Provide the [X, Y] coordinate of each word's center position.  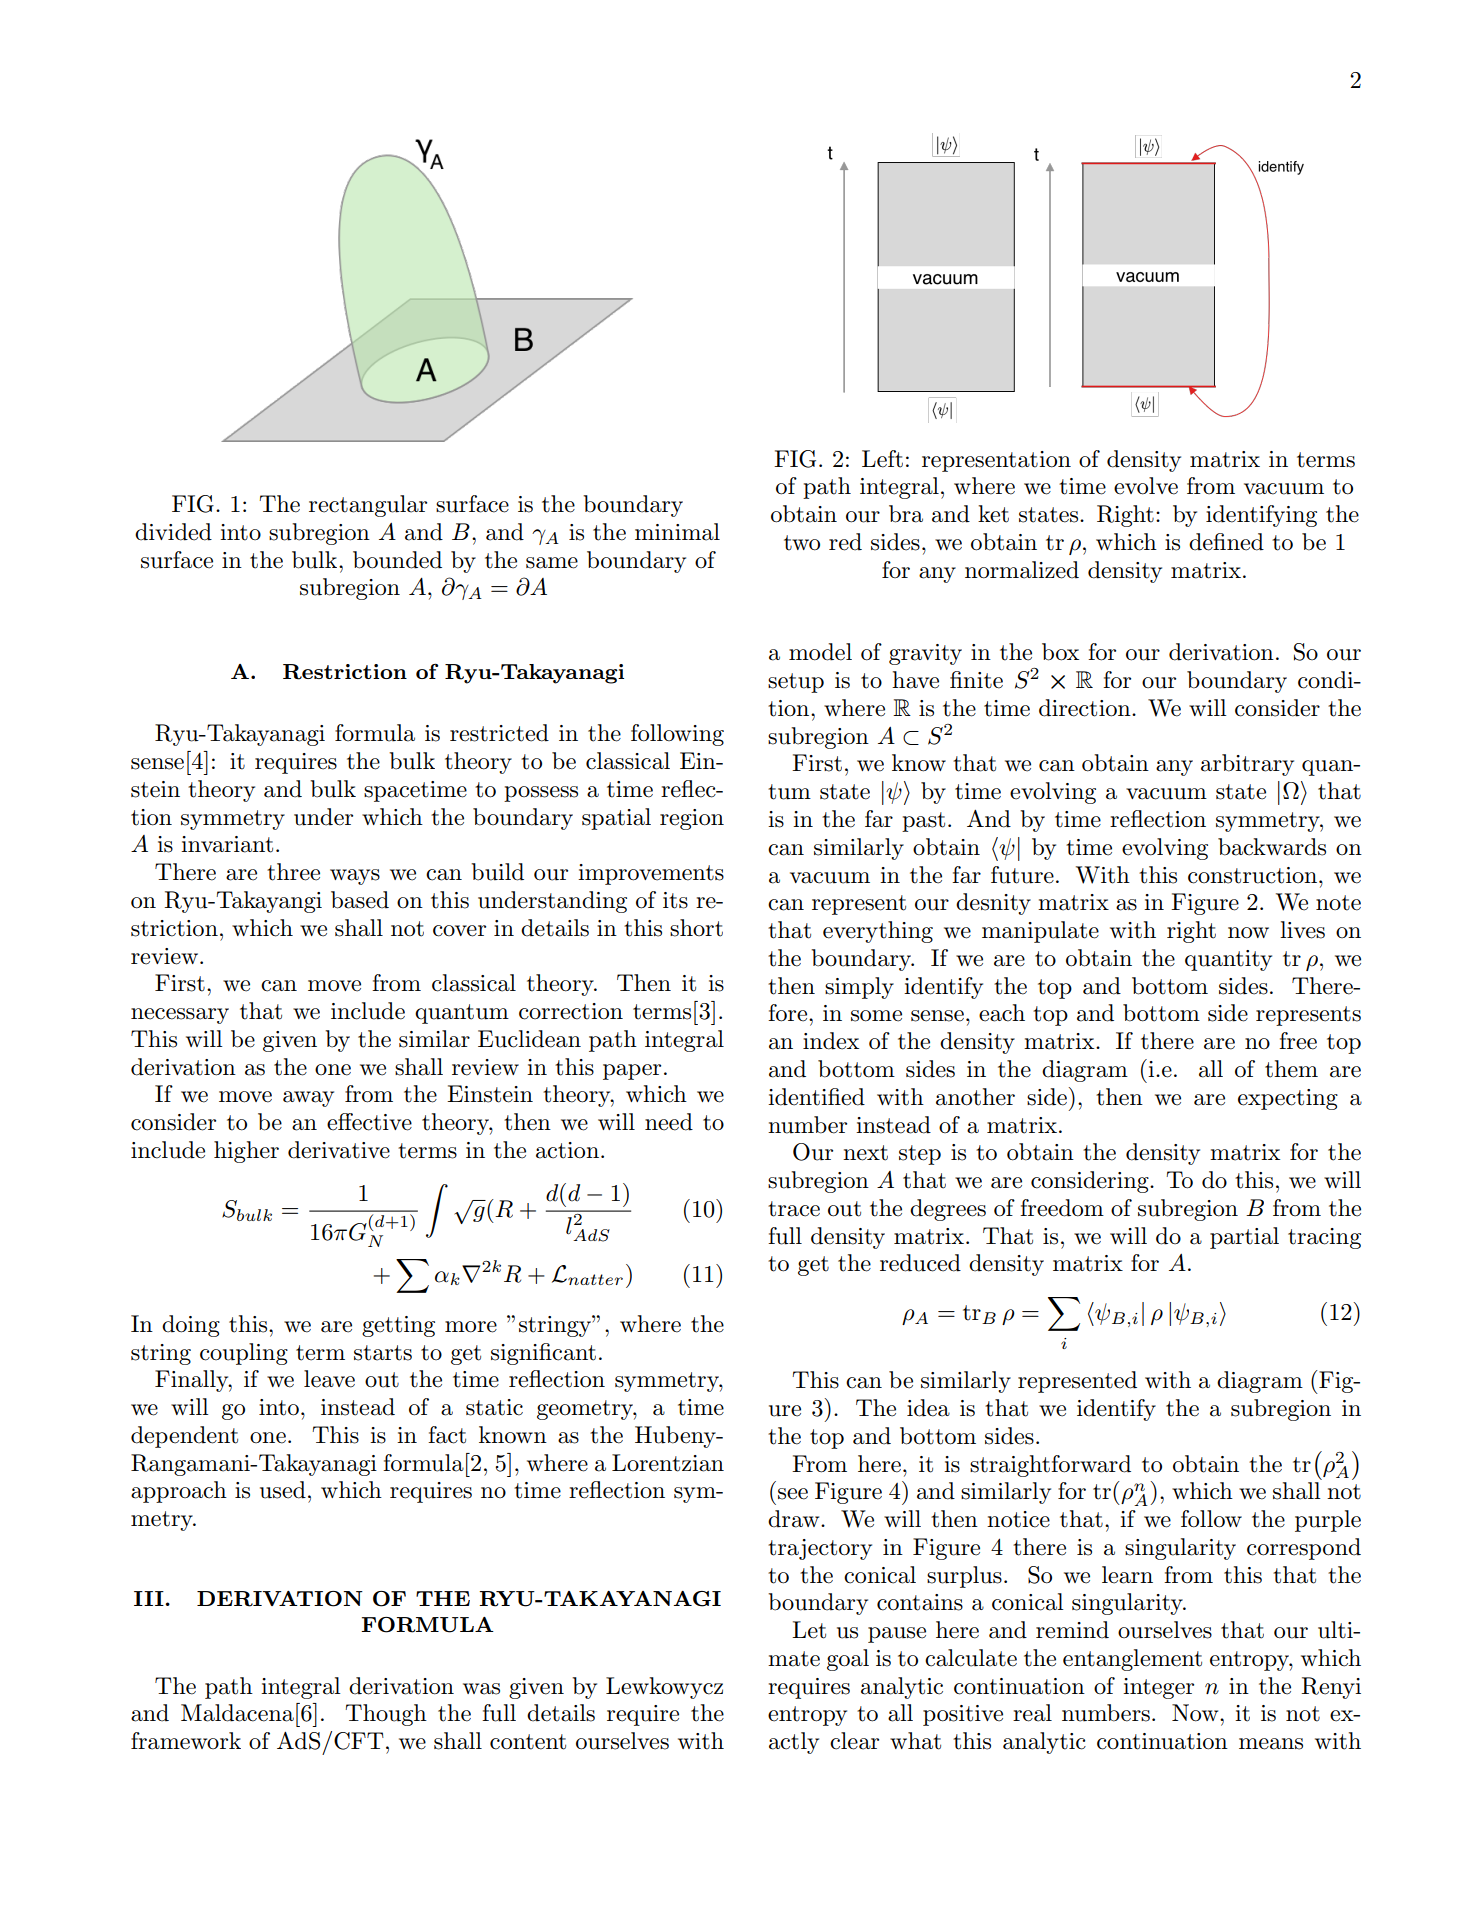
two [802, 543]
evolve [1146, 486]
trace [794, 1209]
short [696, 928]
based [360, 900]
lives [1302, 930]
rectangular [368, 506]
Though [386, 1715]
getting [398, 1326]
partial [1244, 1238]
